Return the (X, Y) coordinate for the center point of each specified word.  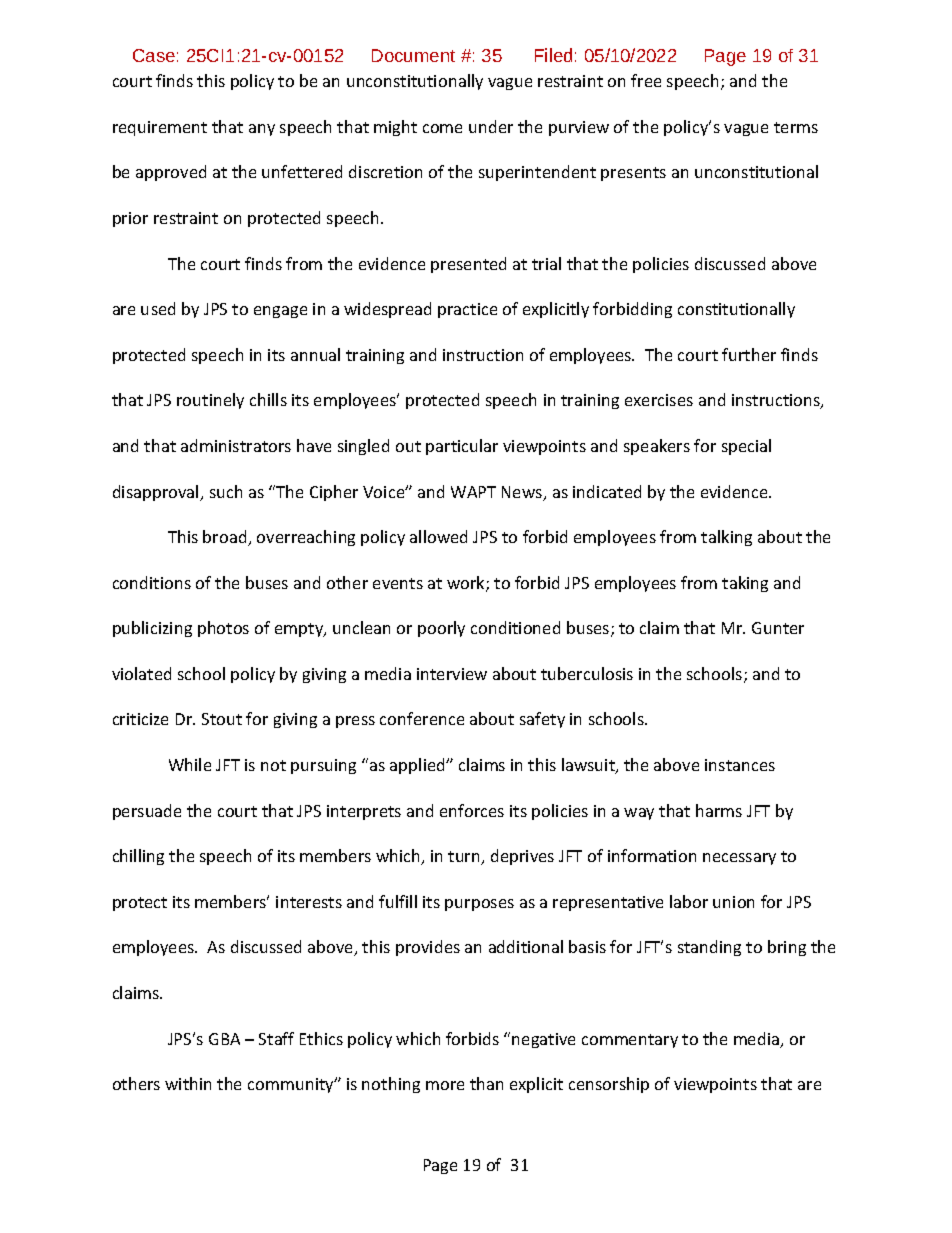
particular (462, 447)
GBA (224, 1039)
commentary (630, 1041)
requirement (160, 128)
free (646, 80)
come (442, 128)
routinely (210, 401)
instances (740, 765)
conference (422, 718)
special (746, 447)
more (445, 1085)
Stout (222, 719)
